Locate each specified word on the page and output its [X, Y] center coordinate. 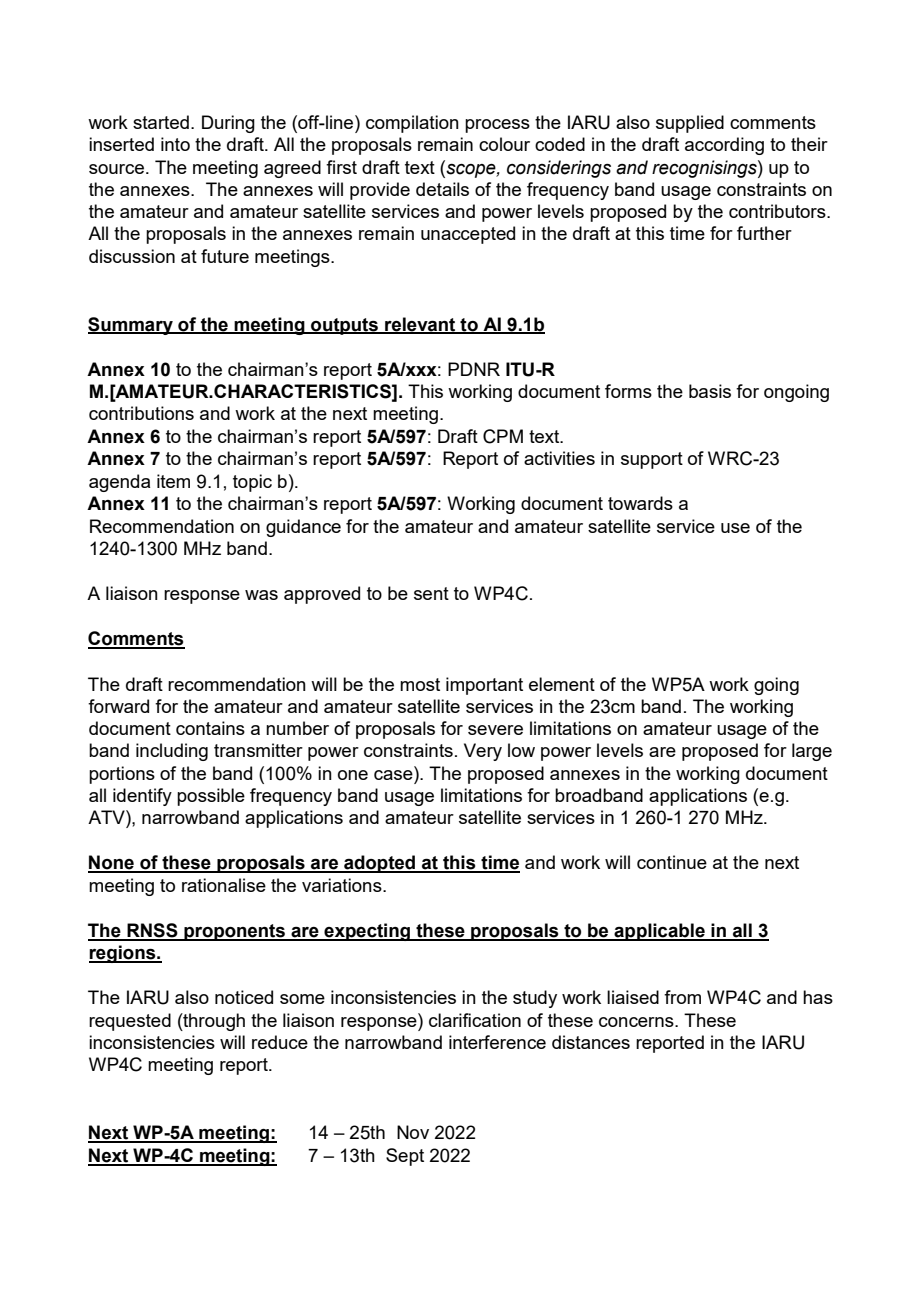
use [735, 528]
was [261, 595]
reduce [280, 1042]
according [724, 146]
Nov [413, 1132]
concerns [637, 1022]
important [484, 686]
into [175, 144]
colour [504, 144]
